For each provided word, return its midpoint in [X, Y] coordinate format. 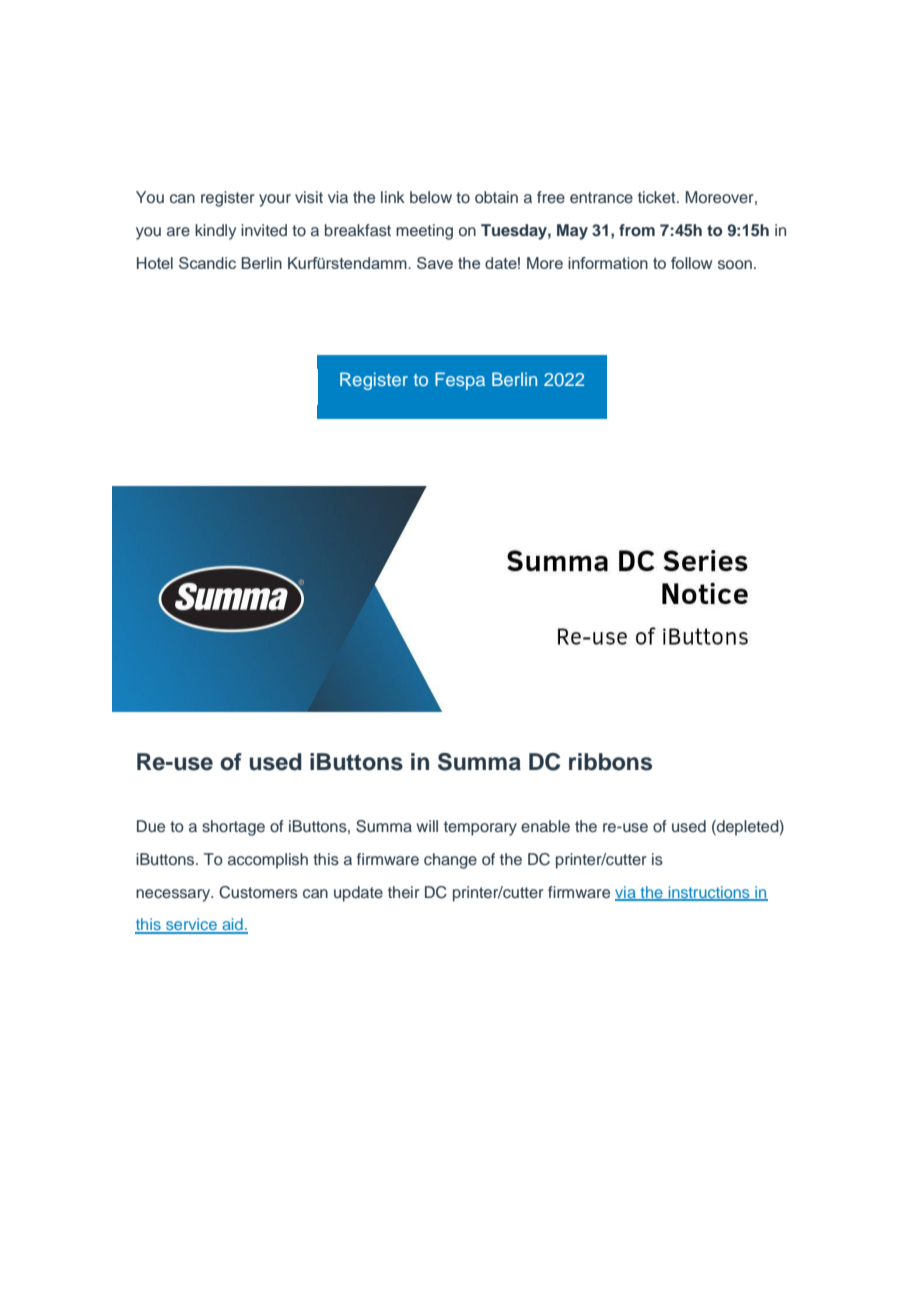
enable [545, 826]
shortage [233, 828]
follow [692, 263]
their [404, 892]
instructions [709, 893]
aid [232, 925]
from [637, 230]
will [427, 826]
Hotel [155, 263]
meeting [424, 232]
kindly [215, 232]
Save [435, 263]
